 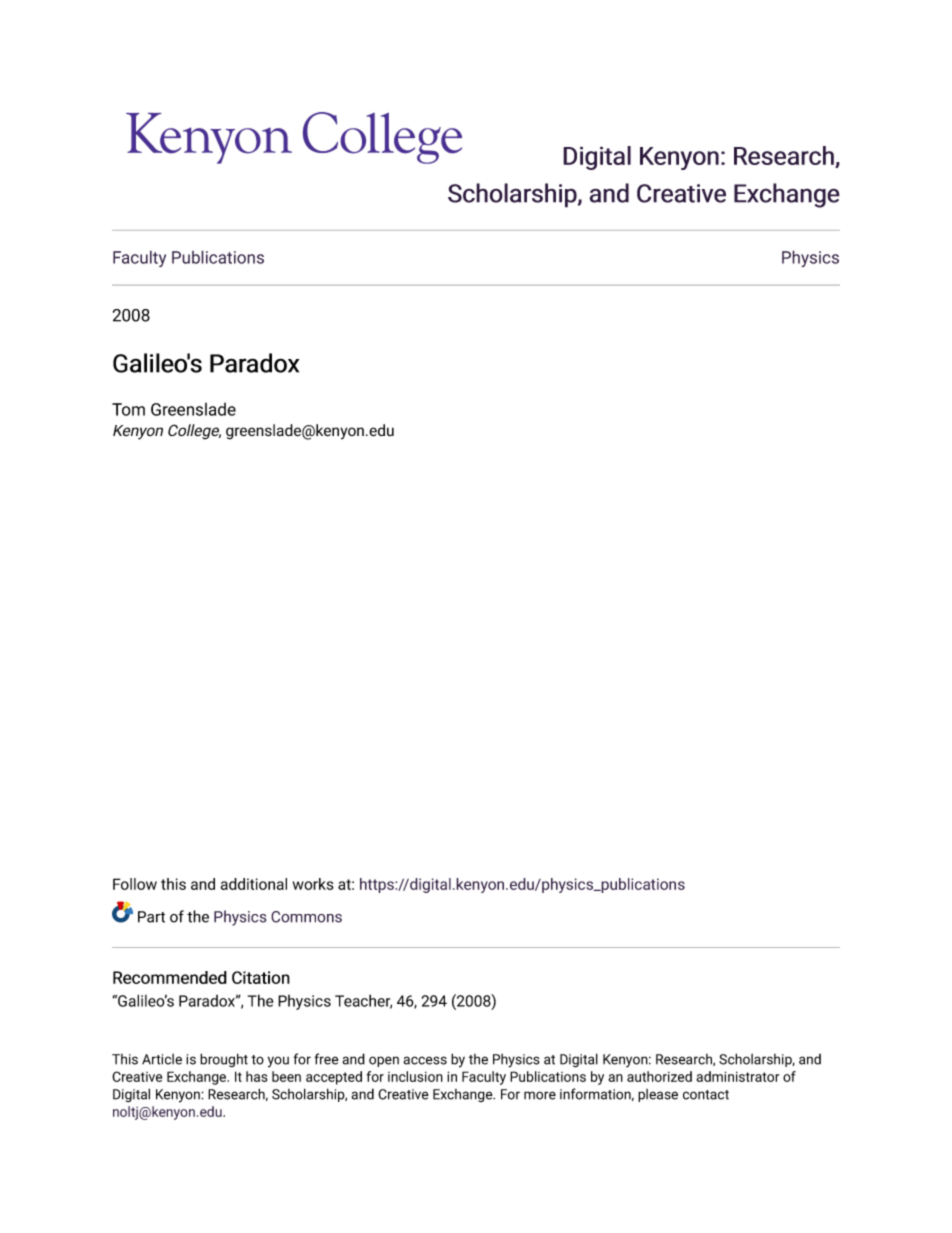 I want to click on access, so click(x=425, y=1060).
